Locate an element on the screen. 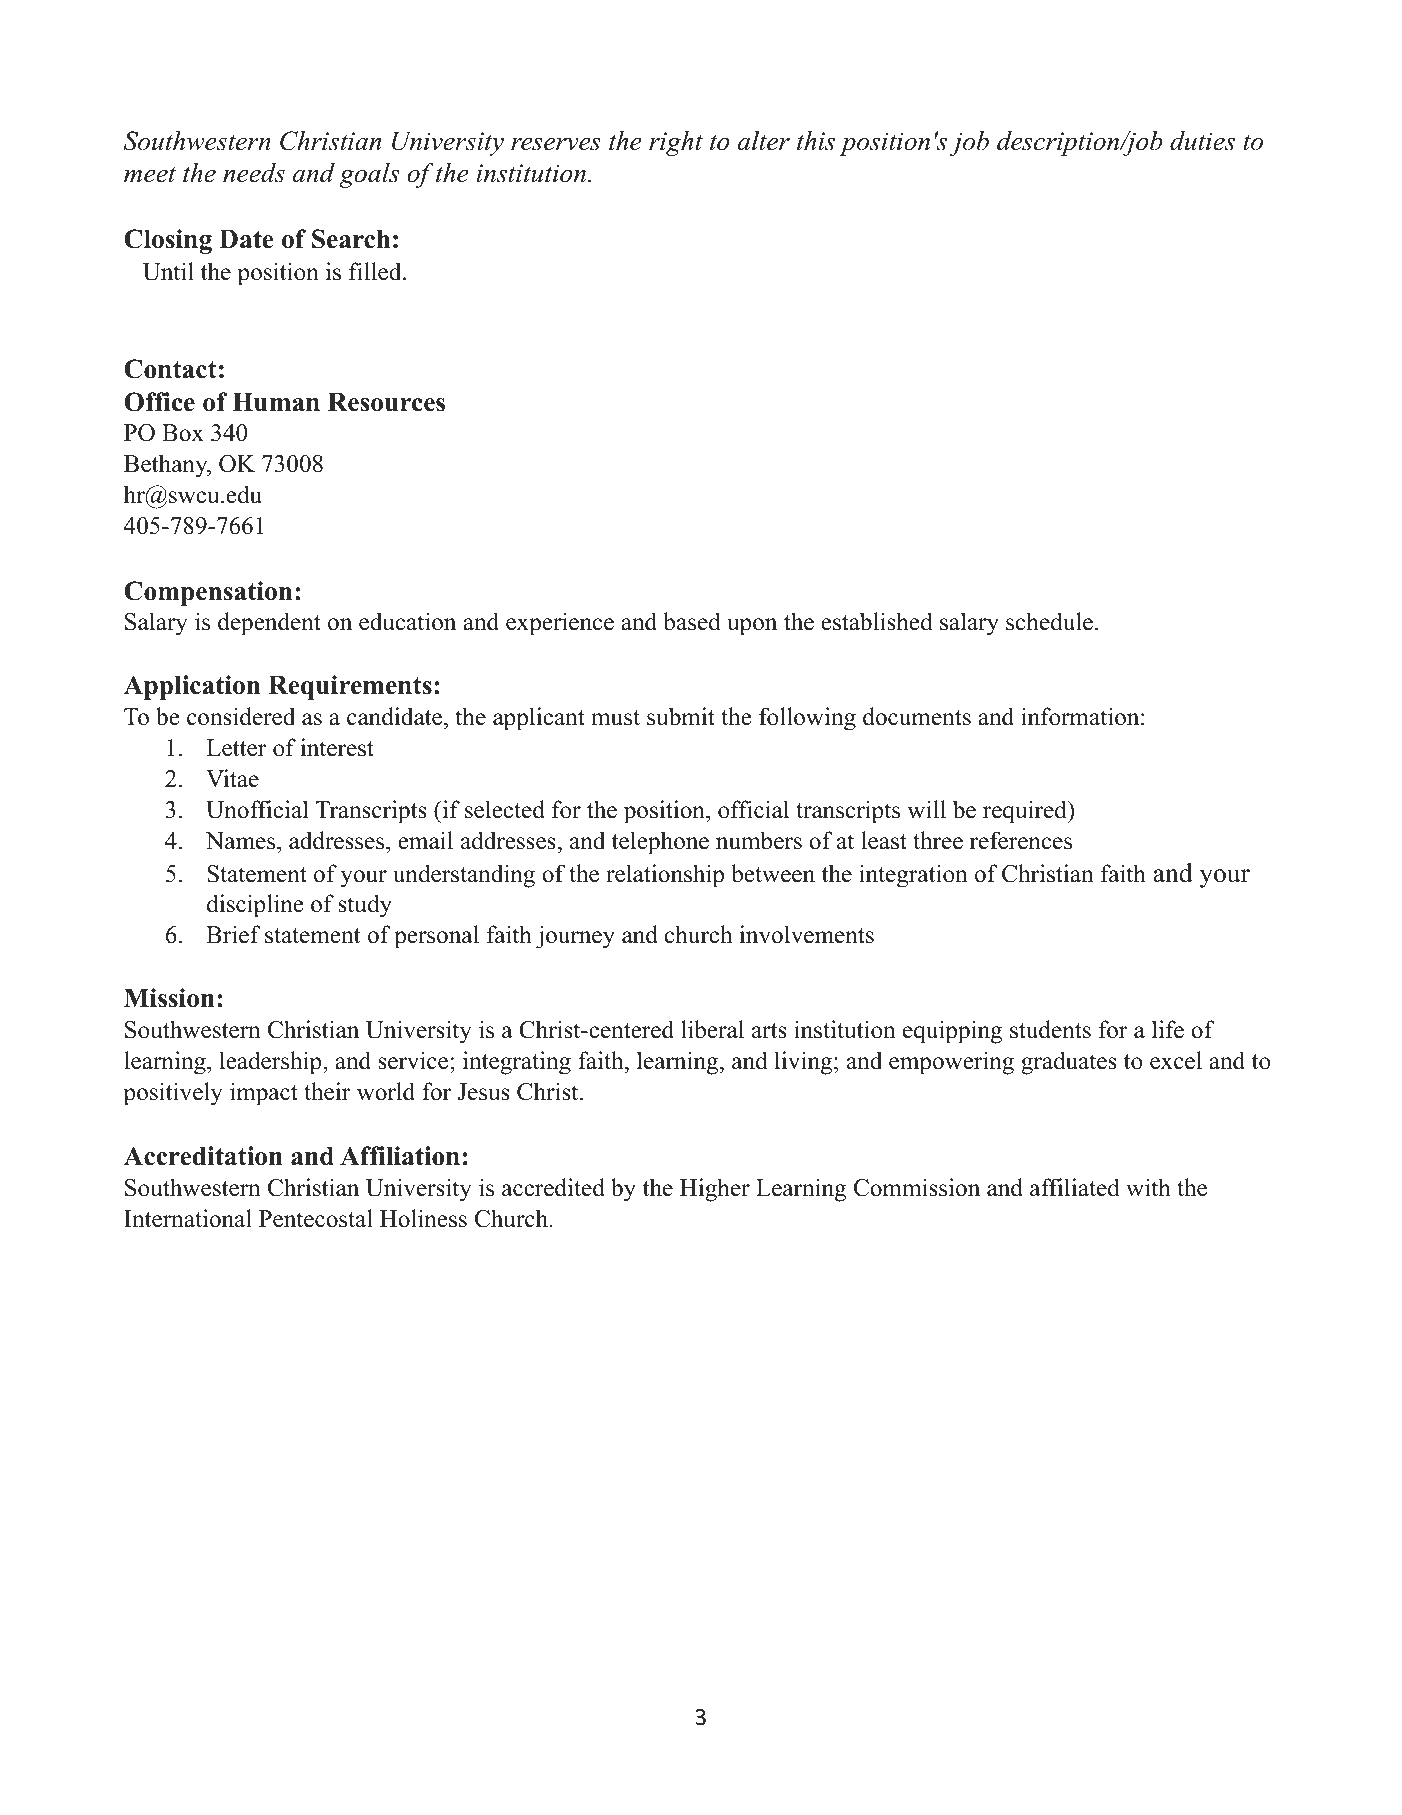 The width and height of the screenshot is (1402, 1815). Human is located at coordinates (276, 402).
